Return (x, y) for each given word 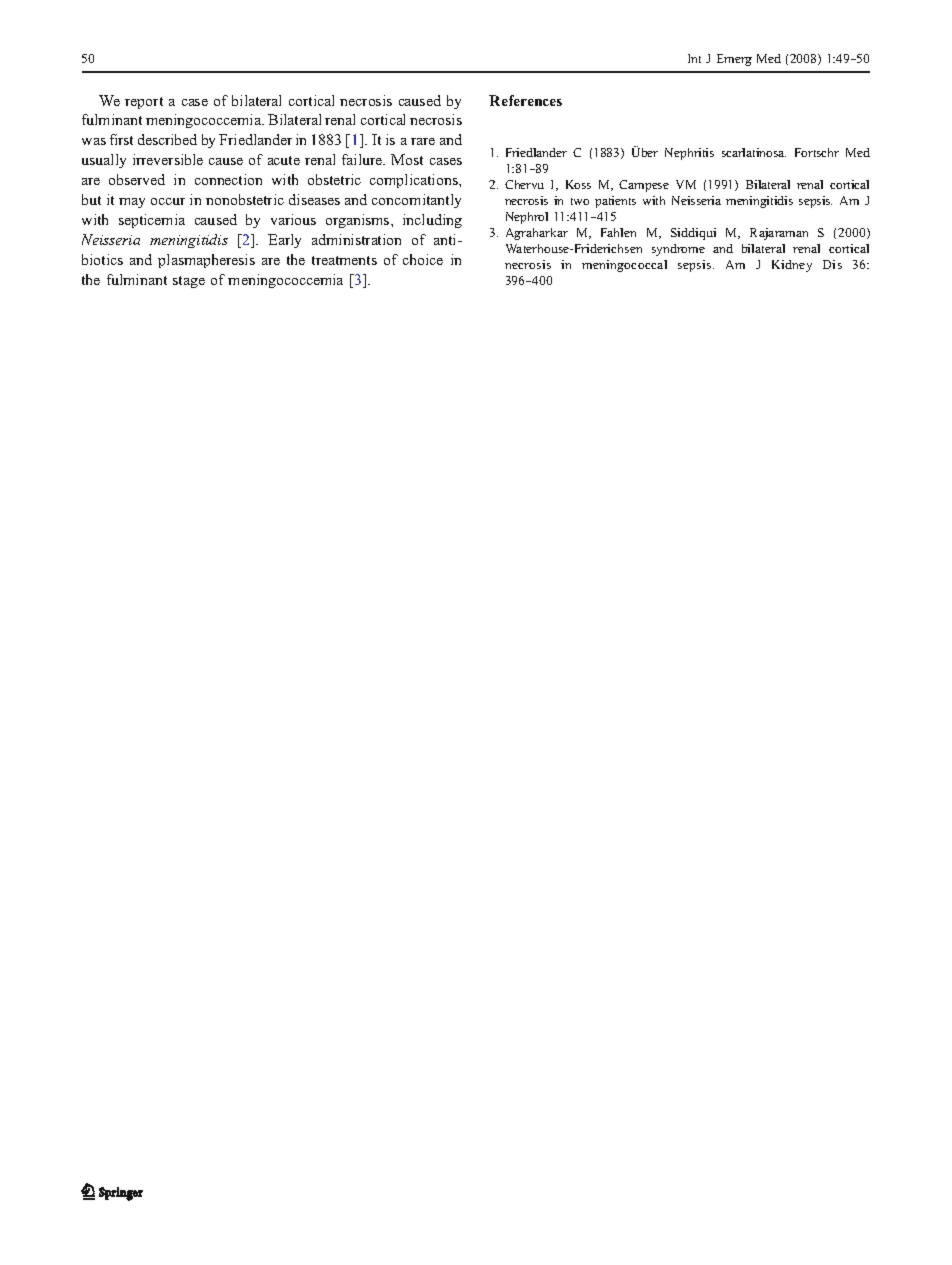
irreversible (168, 159)
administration (356, 239)
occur (168, 201)
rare (423, 141)
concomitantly (416, 201)
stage (189, 282)
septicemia (152, 221)
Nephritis (689, 154)
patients (615, 202)
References (525, 100)
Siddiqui (693, 234)
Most (407, 159)
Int (694, 58)
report (144, 103)
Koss (578, 184)
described (167, 139)
